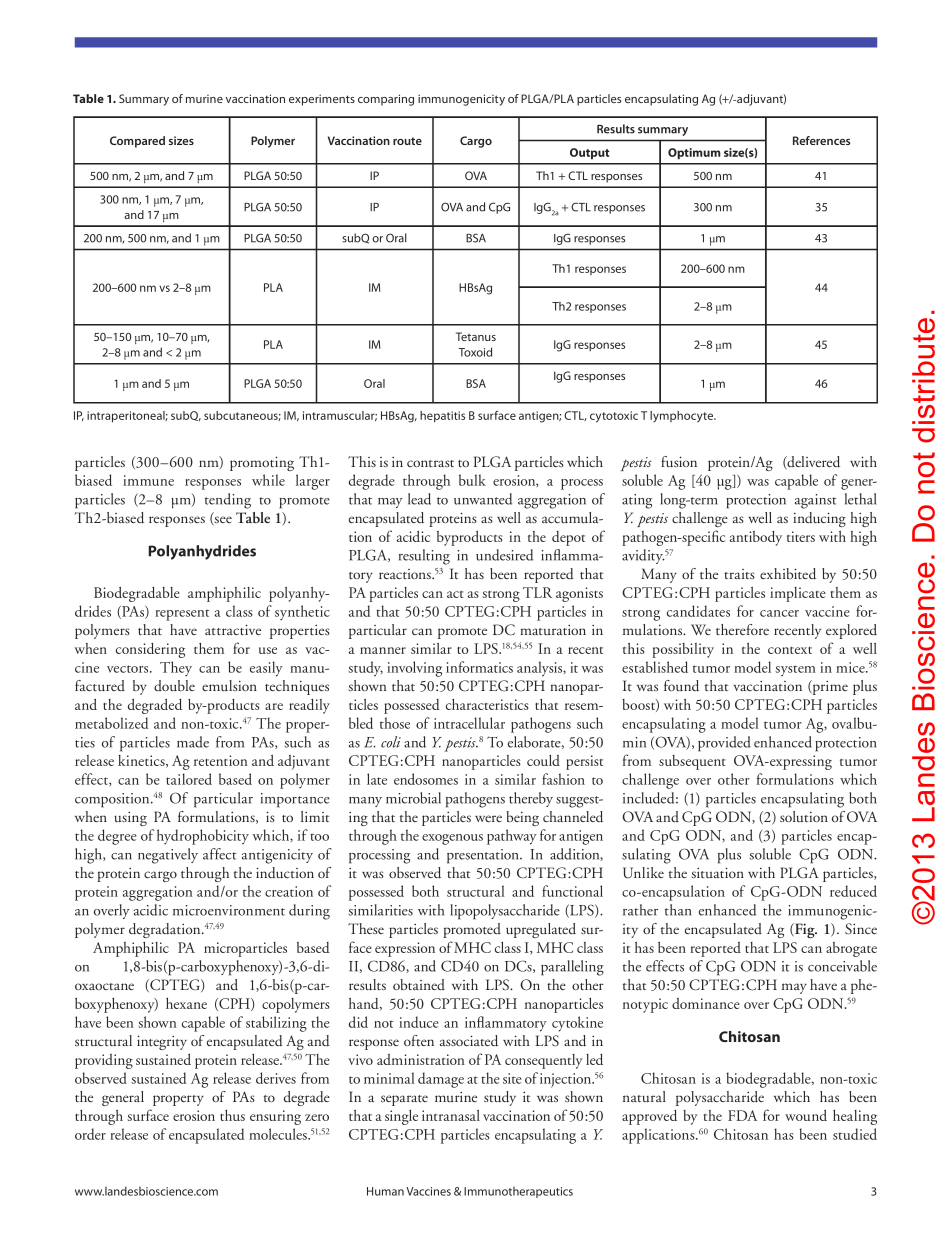 The width and height of the screenshot is (952, 1233). What do you see at coordinates (821, 140) in the screenshot?
I see `References` at bounding box center [821, 140].
